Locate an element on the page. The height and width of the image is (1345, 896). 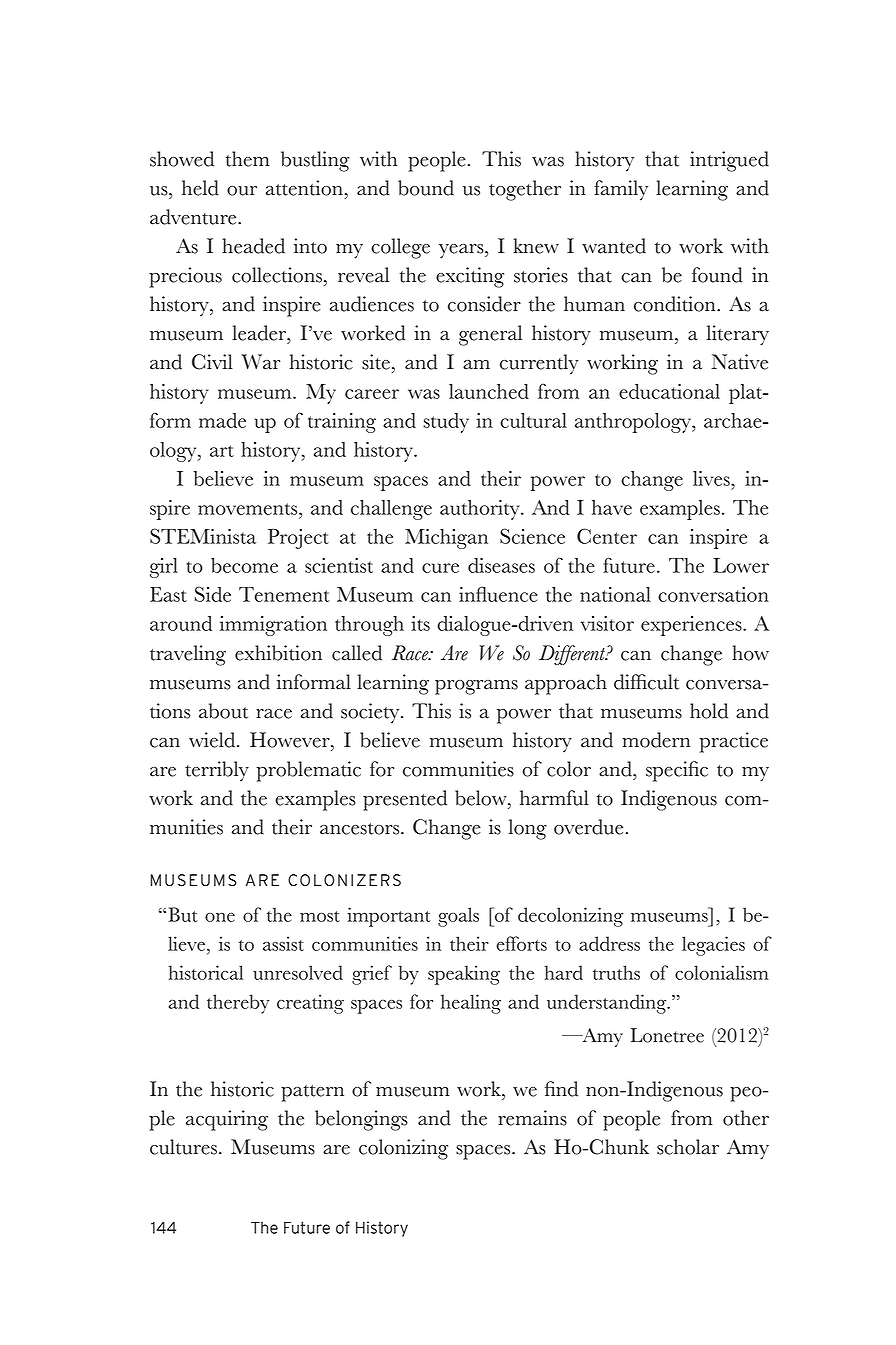
lives is located at coordinates (712, 478).
